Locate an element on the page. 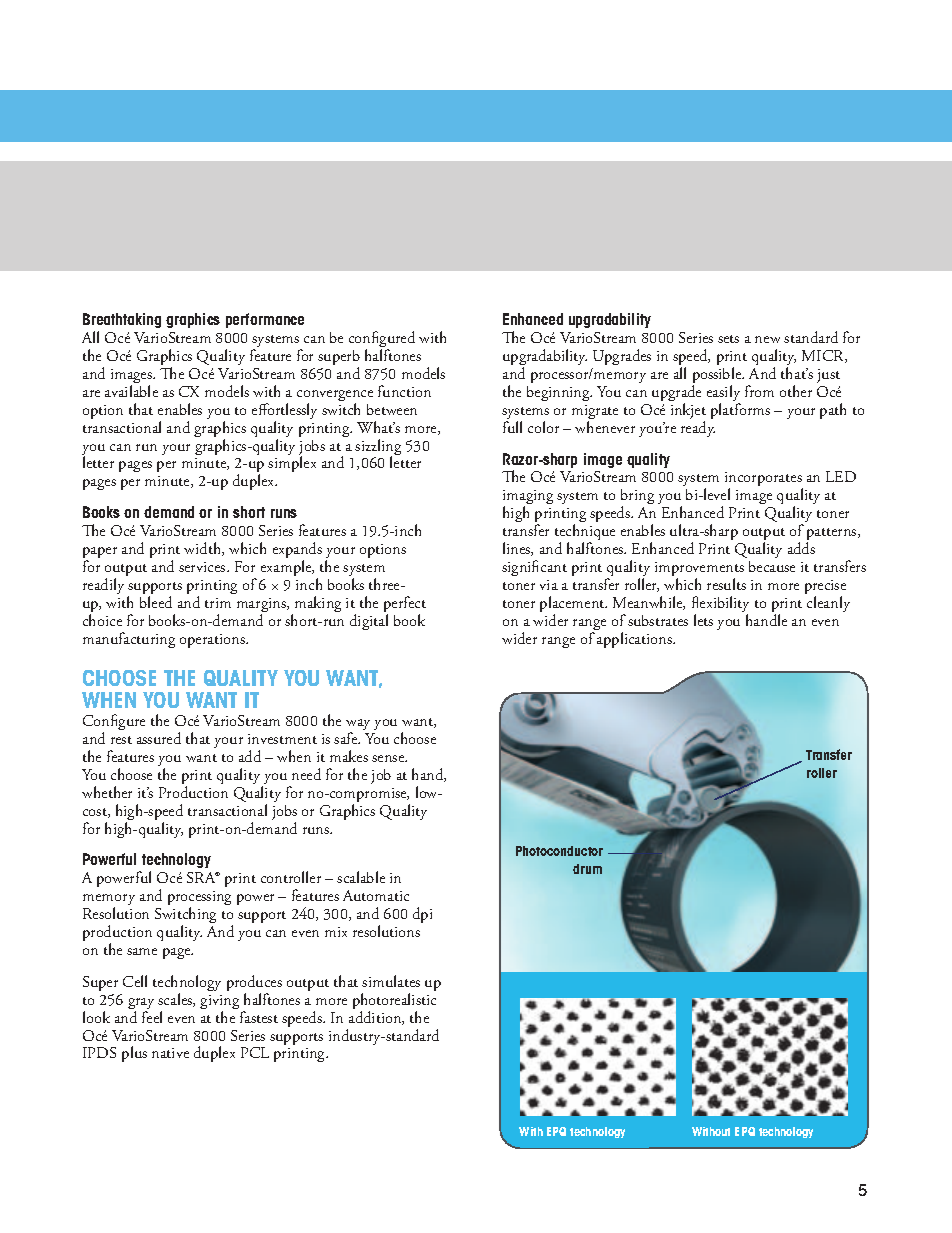  incorporates is located at coordinates (764, 481).
